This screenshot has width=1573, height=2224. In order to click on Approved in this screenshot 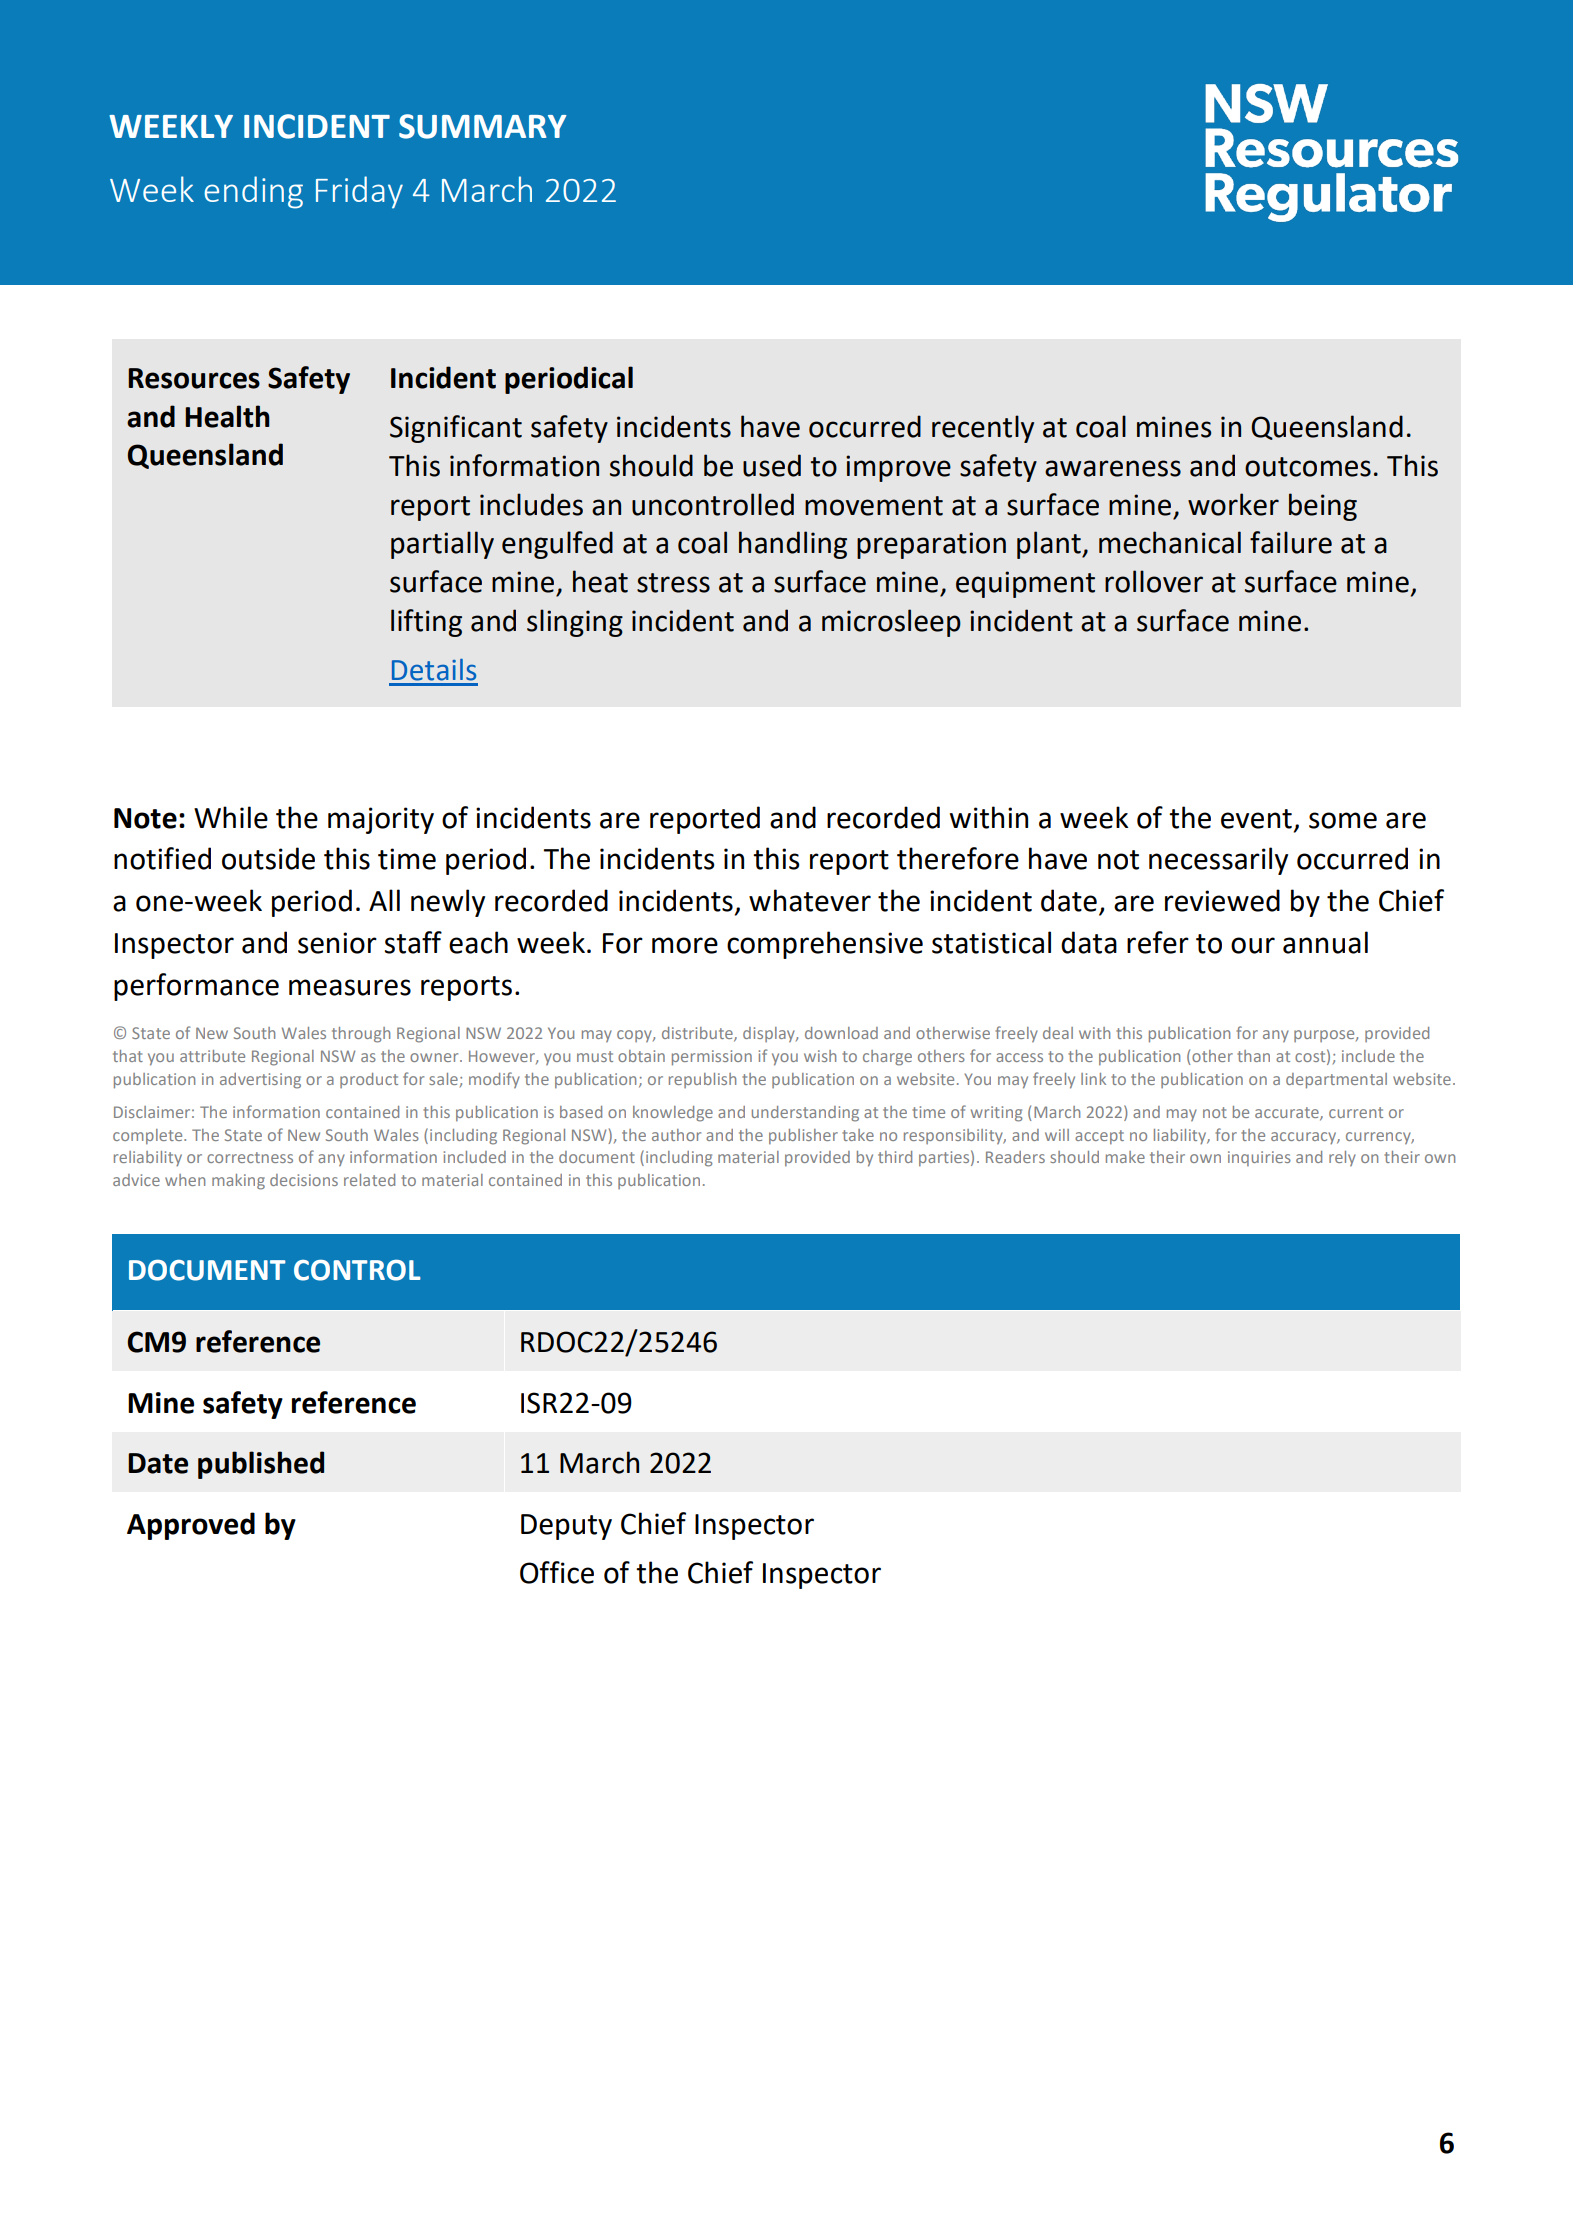, I will do `click(191, 1526)`.
